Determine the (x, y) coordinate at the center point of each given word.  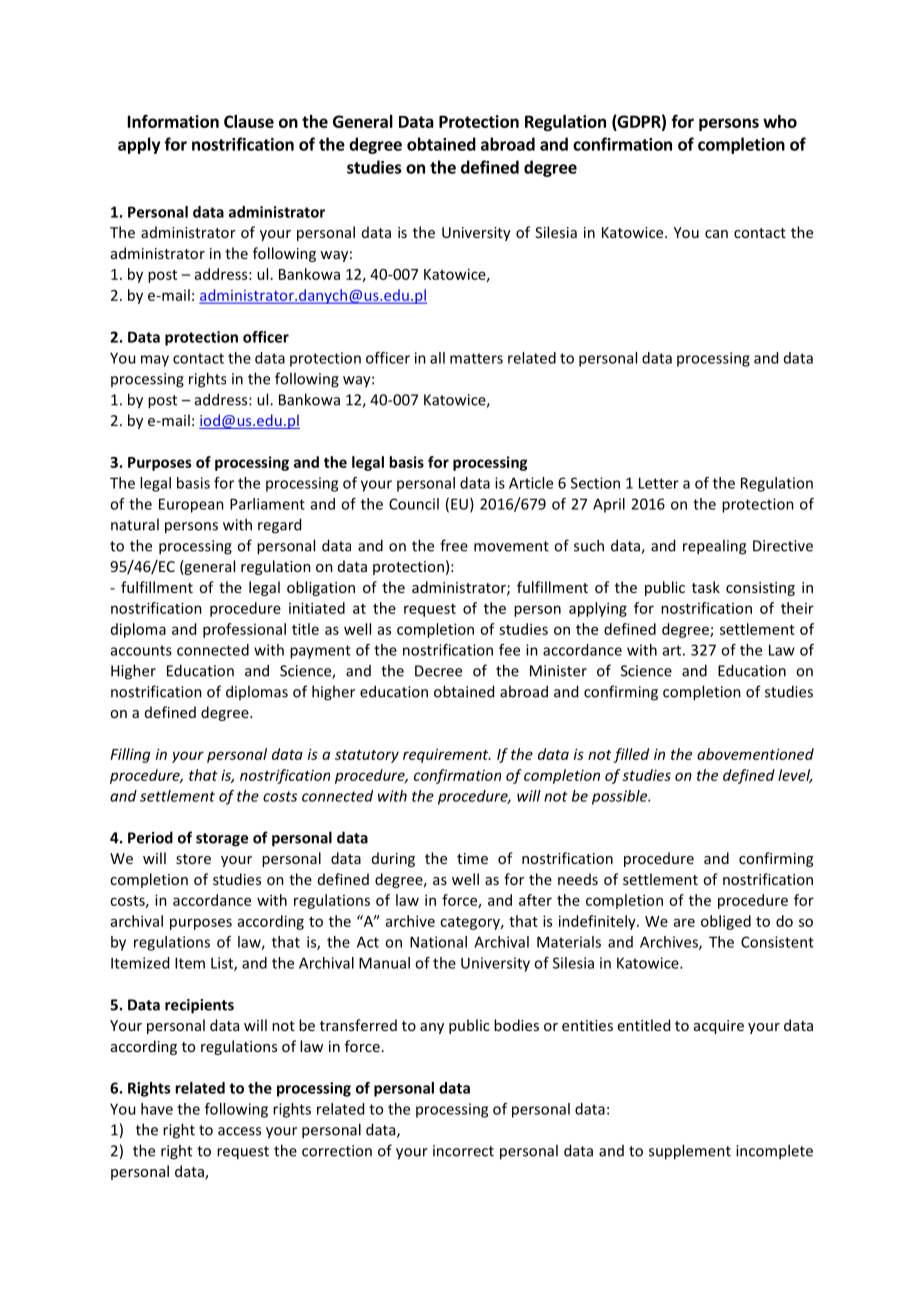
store (193, 859)
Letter (659, 483)
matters (476, 358)
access (239, 1131)
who (780, 121)
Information (173, 121)
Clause (249, 121)
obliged (726, 922)
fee (509, 650)
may (155, 361)
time (472, 858)
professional (244, 630)
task (706, 587)
